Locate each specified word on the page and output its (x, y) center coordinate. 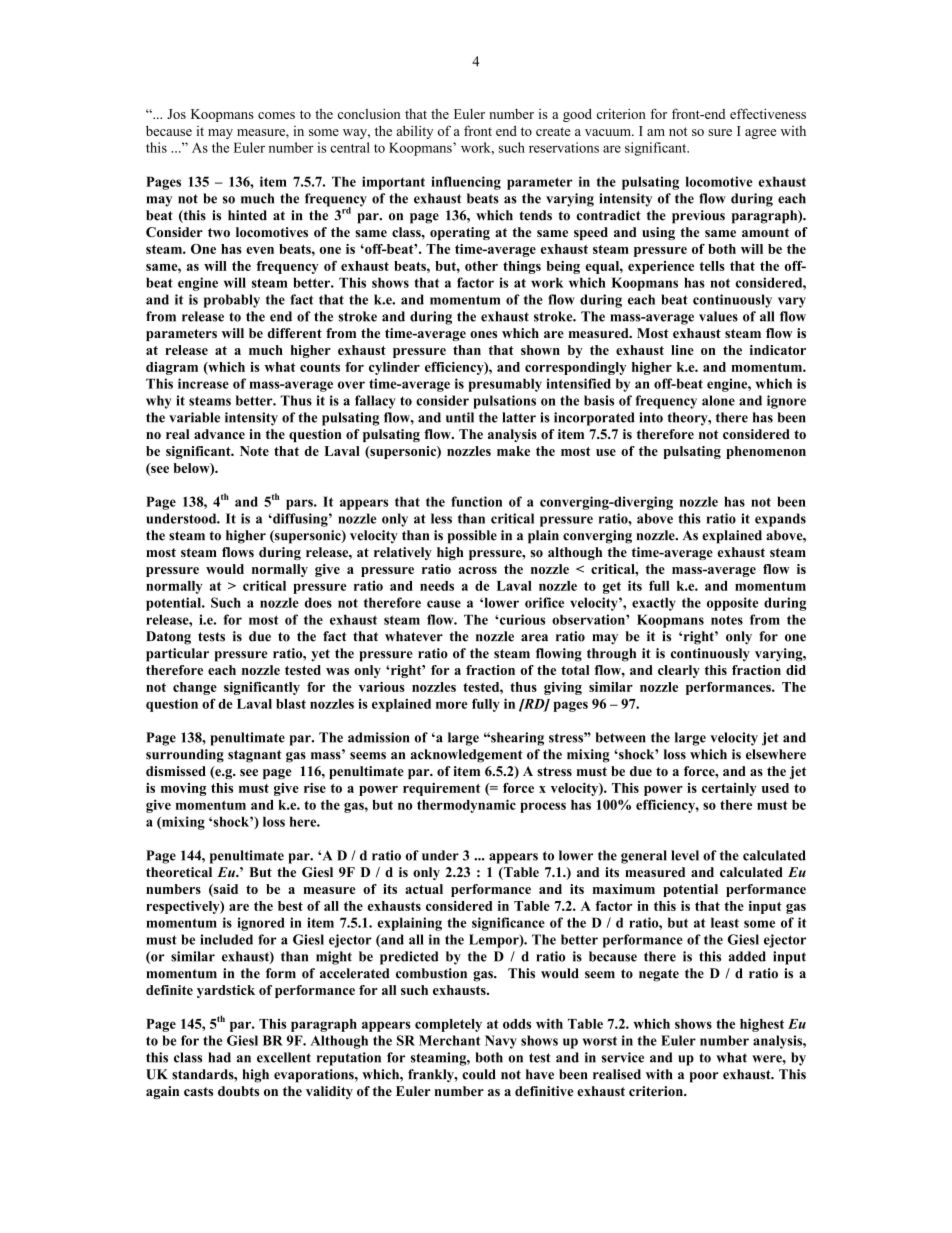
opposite (733, 604)
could (479, 1074)
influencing (466, 183)
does (318, 602)
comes (276, 115)
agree (760, 134)
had (219, 1057)
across (478, 570)
